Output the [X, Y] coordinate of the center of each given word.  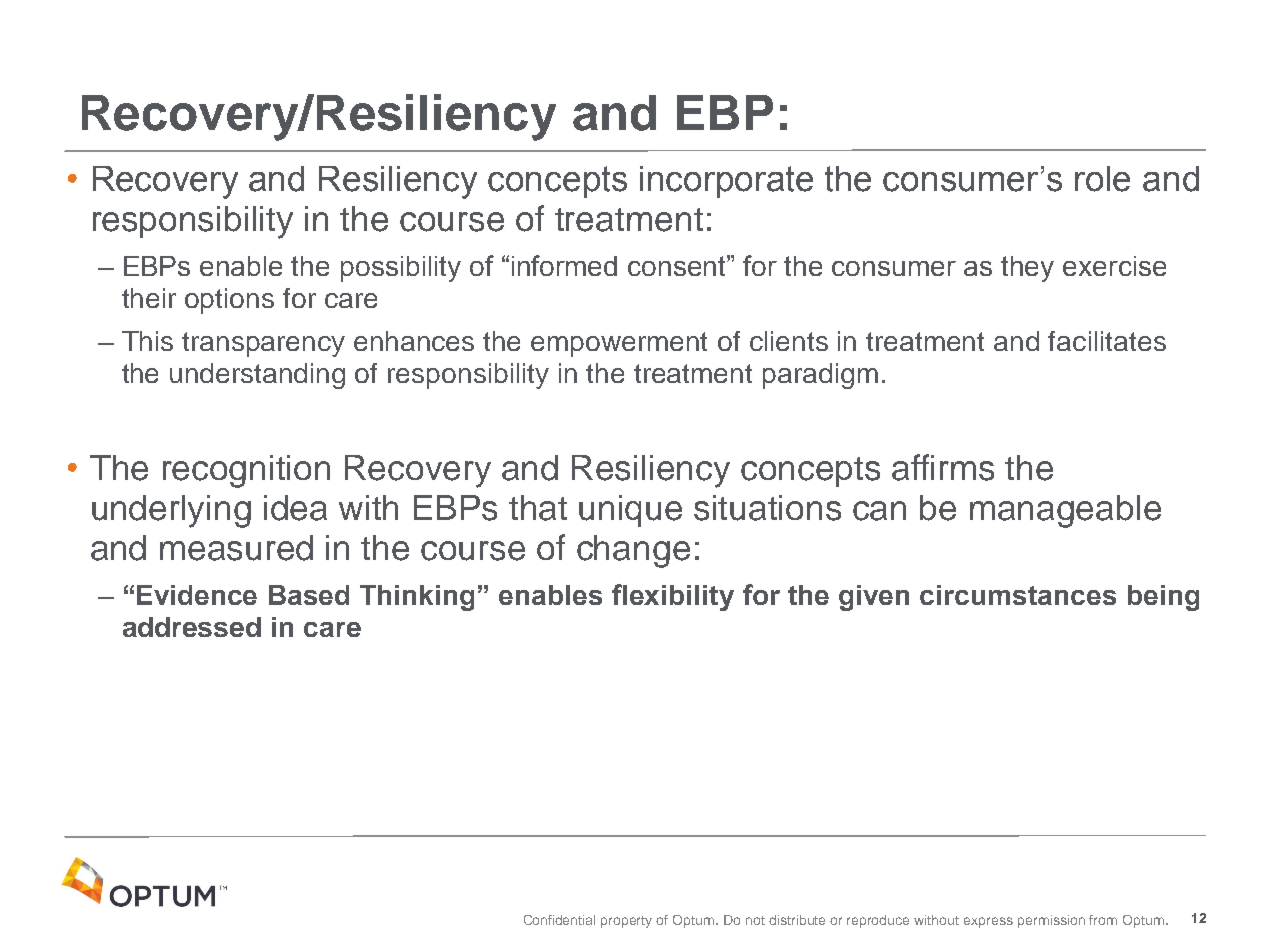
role [1102, 179]
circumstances [1018, 595]
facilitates [1107, 341]
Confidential [559, 920]
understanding [257, 376]
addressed [192, 627]
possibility [401, 269]
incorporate [726, 182]
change [633, 551]
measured [236, 548]
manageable [1065, 511]
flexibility [673, 597]
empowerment [619, 344]
